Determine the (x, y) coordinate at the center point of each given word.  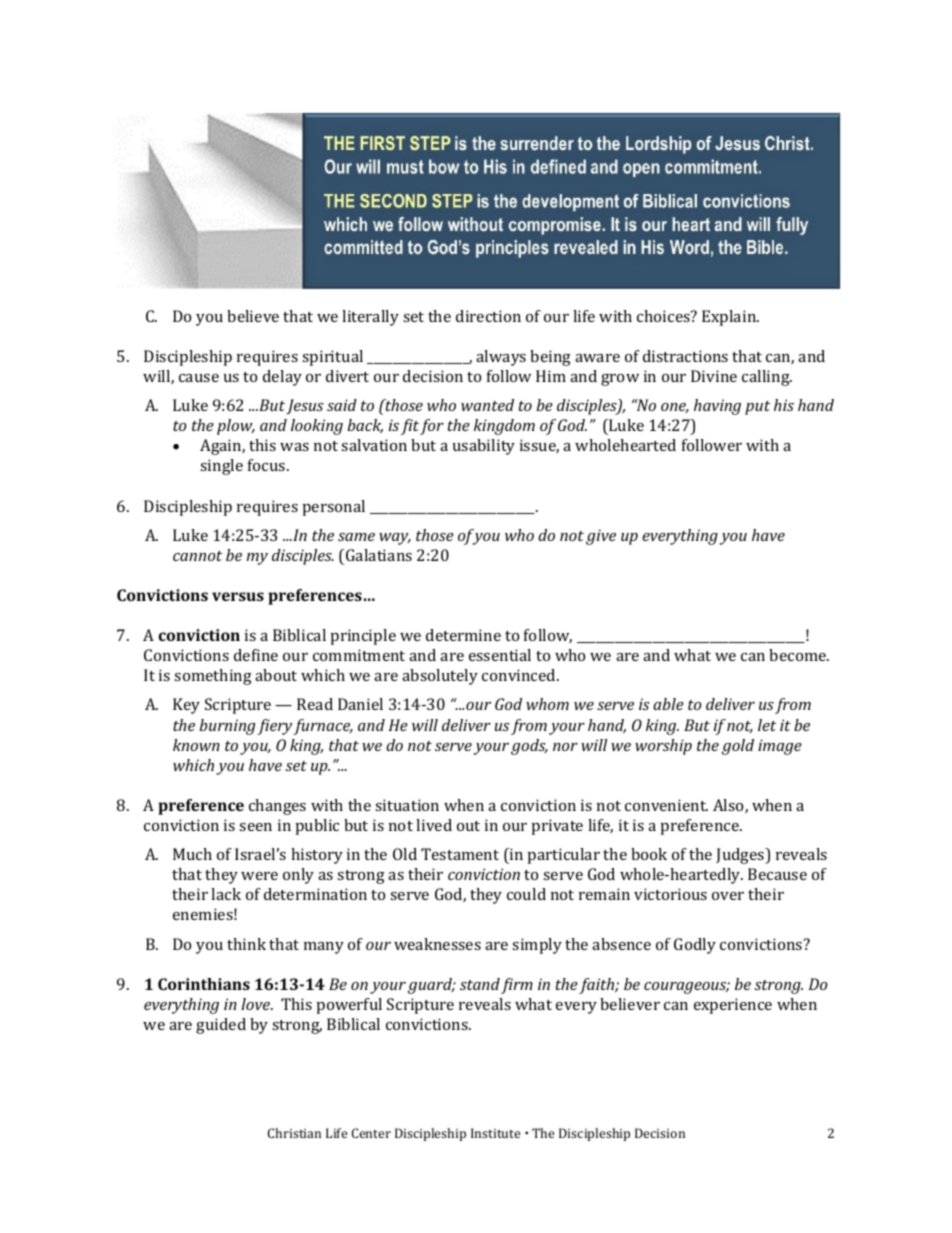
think (246, 944)
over (728, 896)
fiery (275, 727)
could (526, 894)
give (601, 537)
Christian (294, 1133)
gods (529, 747)
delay (282, 378)
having (717, 407)
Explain (730, 318)
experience (733, 1006)
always (501, 358)
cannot (197, 556)
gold (738, 747)
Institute (495, 1133)
